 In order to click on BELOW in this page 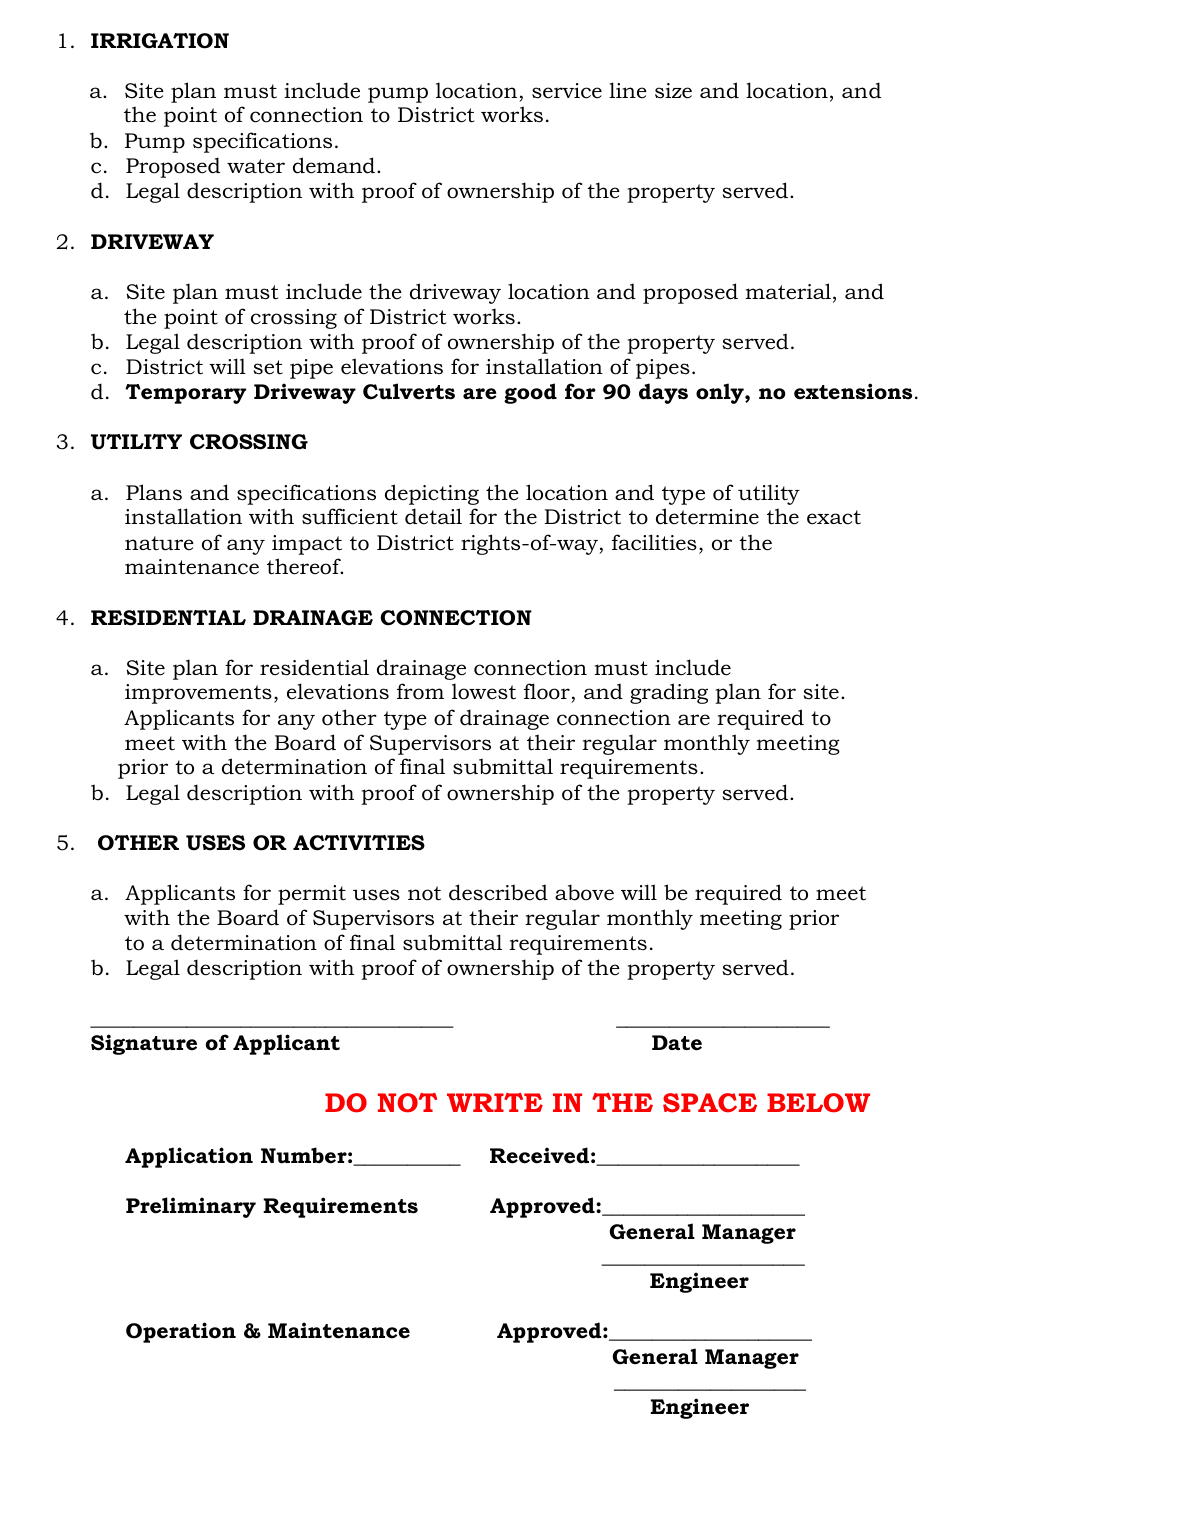, I will do `click(818, 1103)`.
